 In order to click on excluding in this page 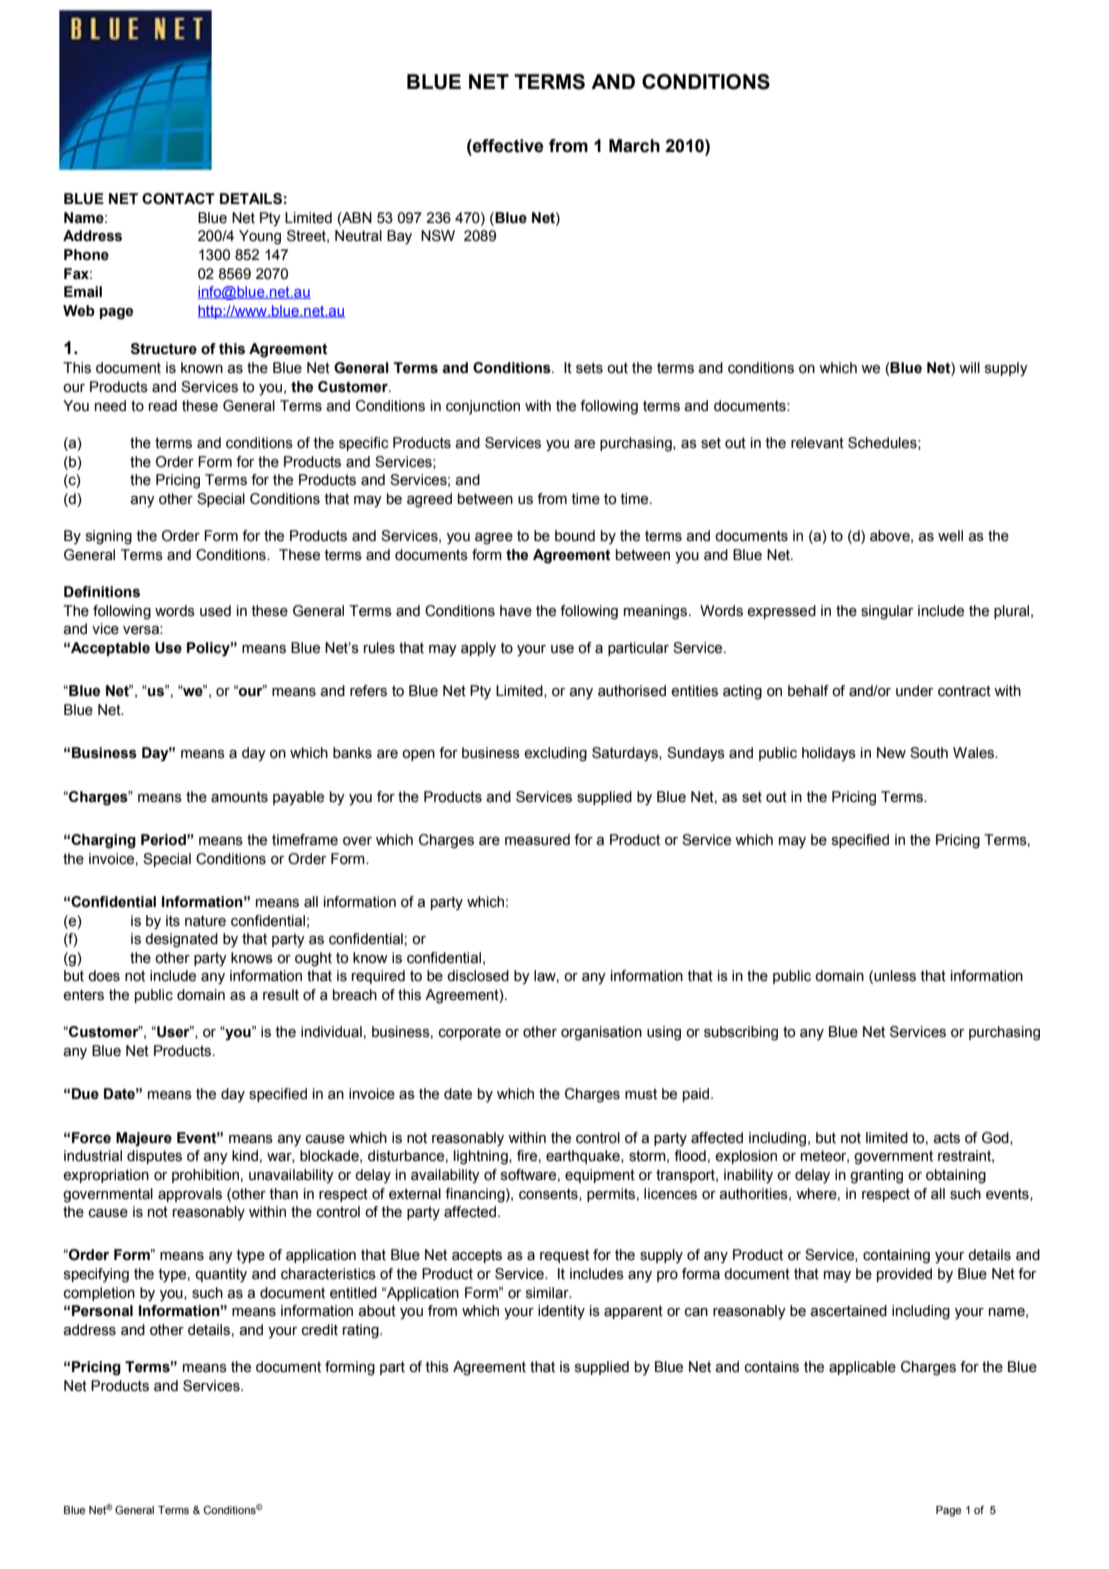, I will do `click(555, 754)`.
